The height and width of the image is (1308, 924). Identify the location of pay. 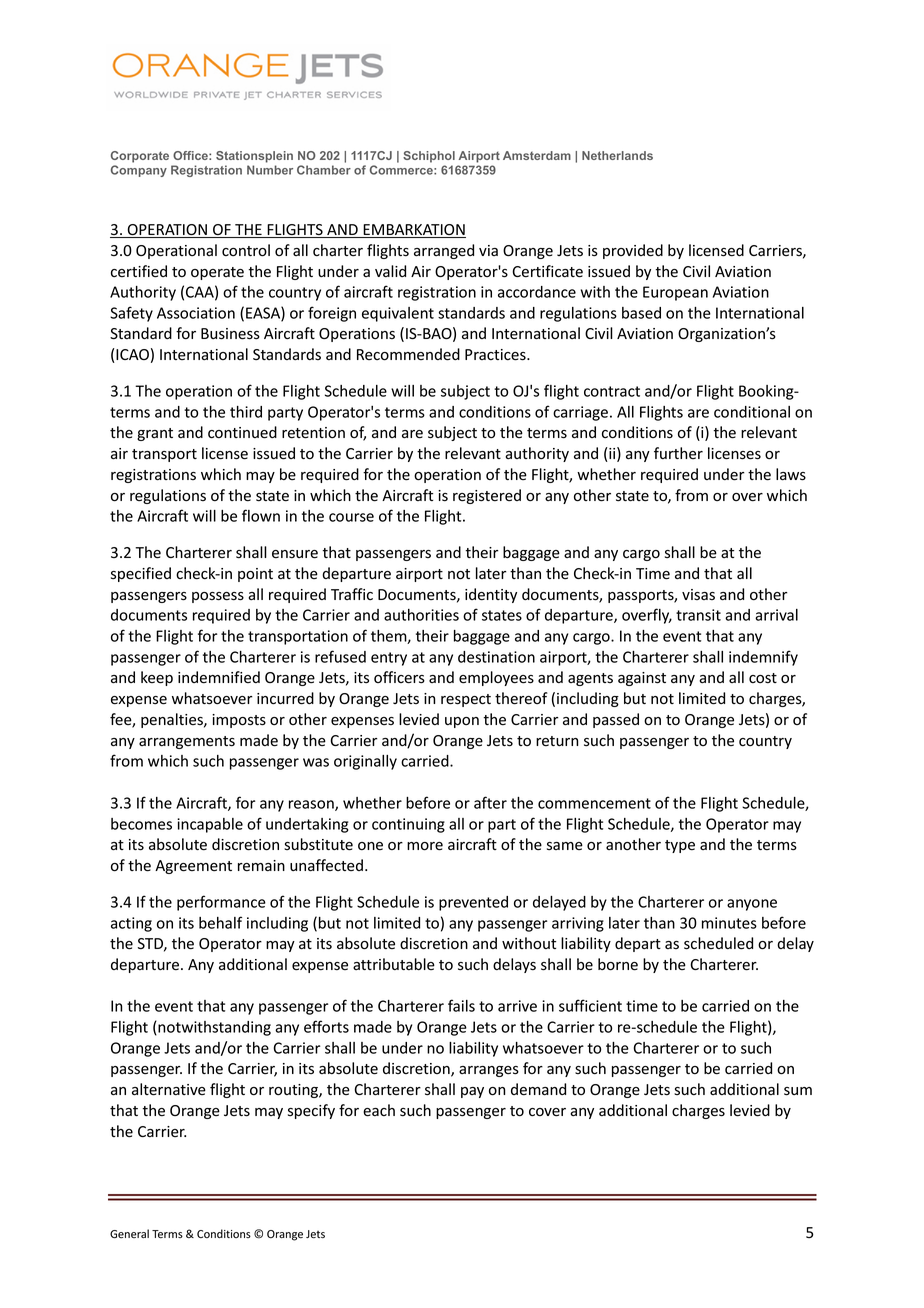
(472, 1092).
